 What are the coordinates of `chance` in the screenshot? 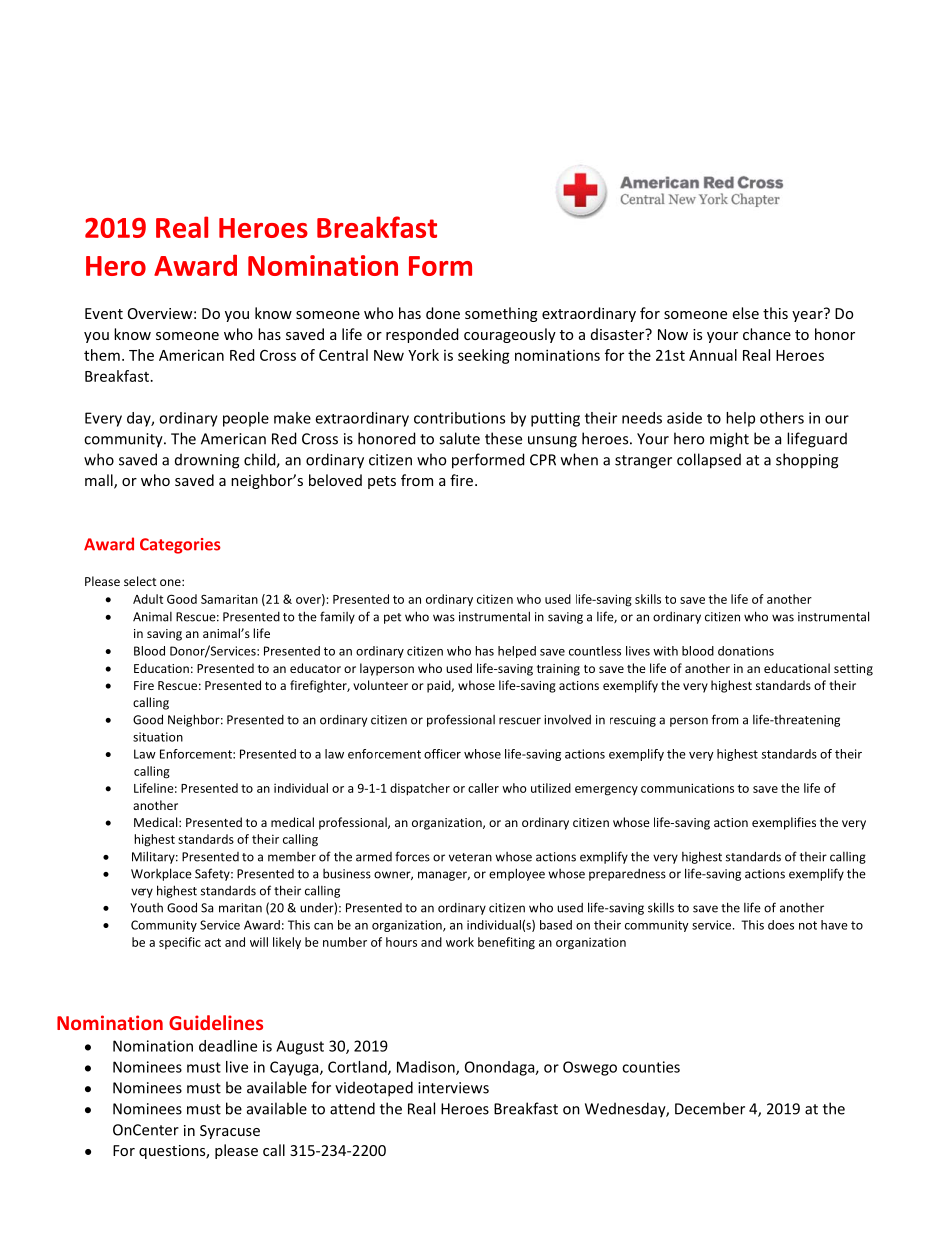 It's located at (767, 334).
